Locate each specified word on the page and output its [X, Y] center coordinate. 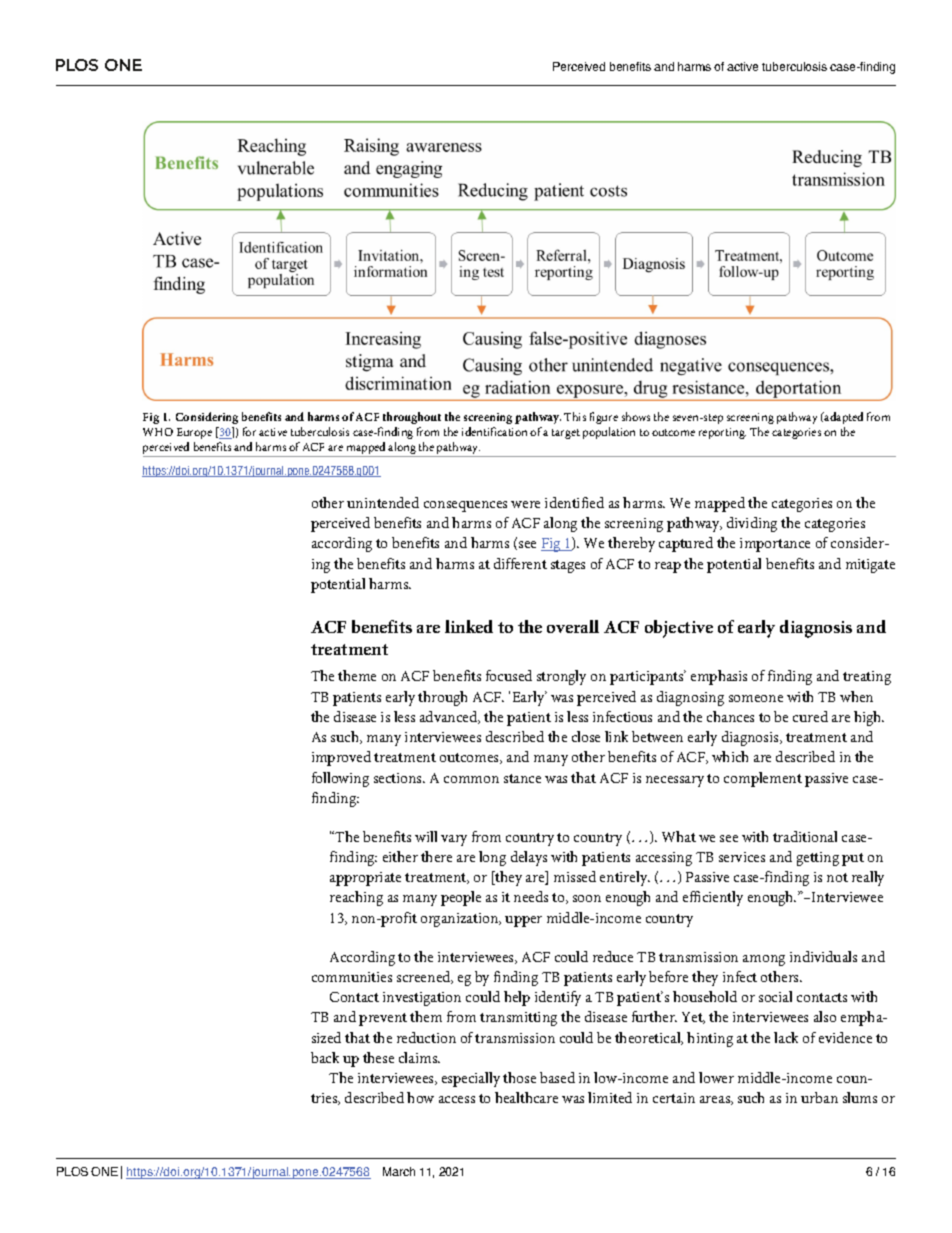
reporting [722, 433]
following [340, 779]
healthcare [526, 1097]
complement [763, 779]
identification [494, 431]
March [399, 1171]
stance [522, 778]
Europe [194, 433]
